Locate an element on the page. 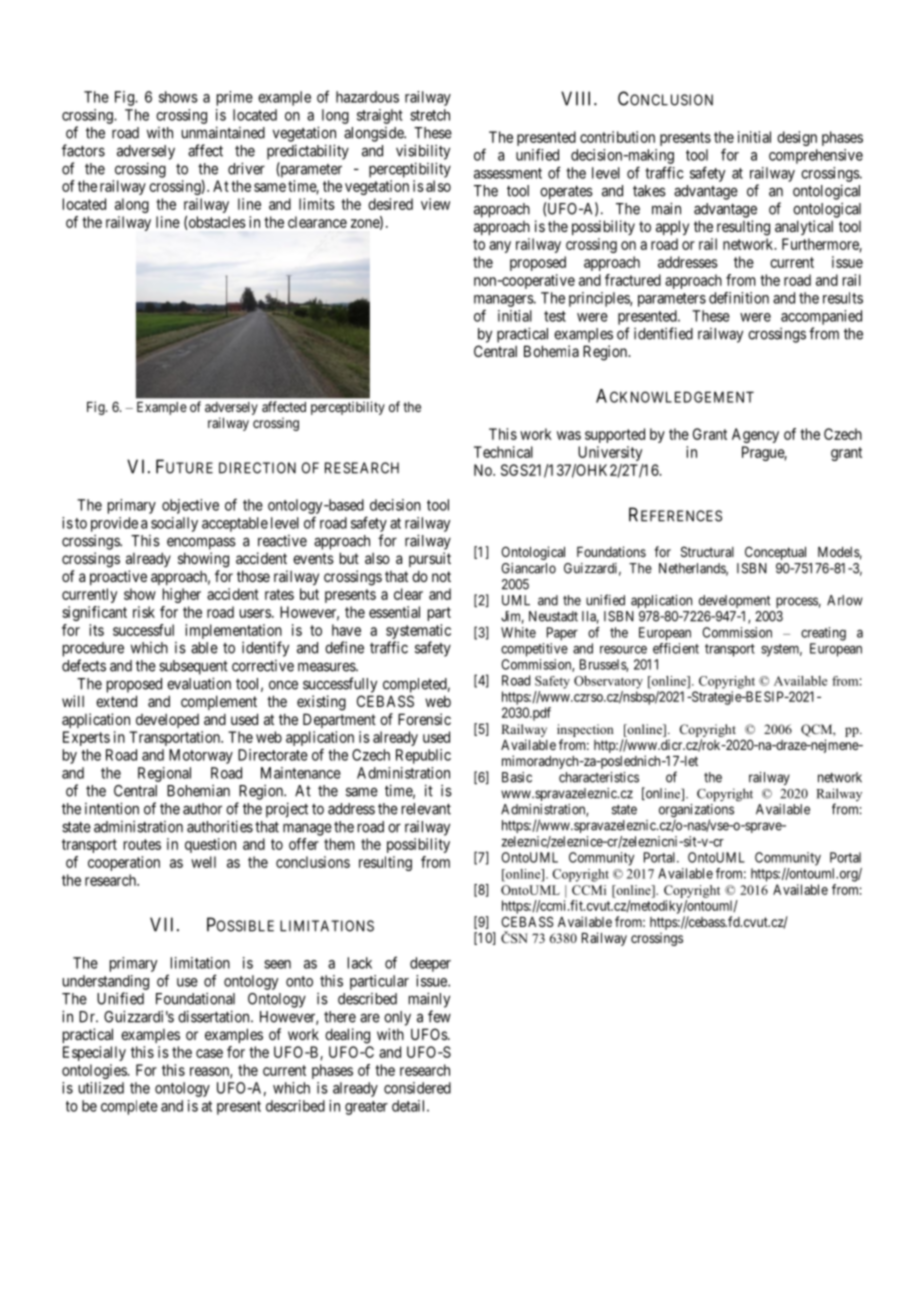  stretch is located at coordinates (430, 115).
